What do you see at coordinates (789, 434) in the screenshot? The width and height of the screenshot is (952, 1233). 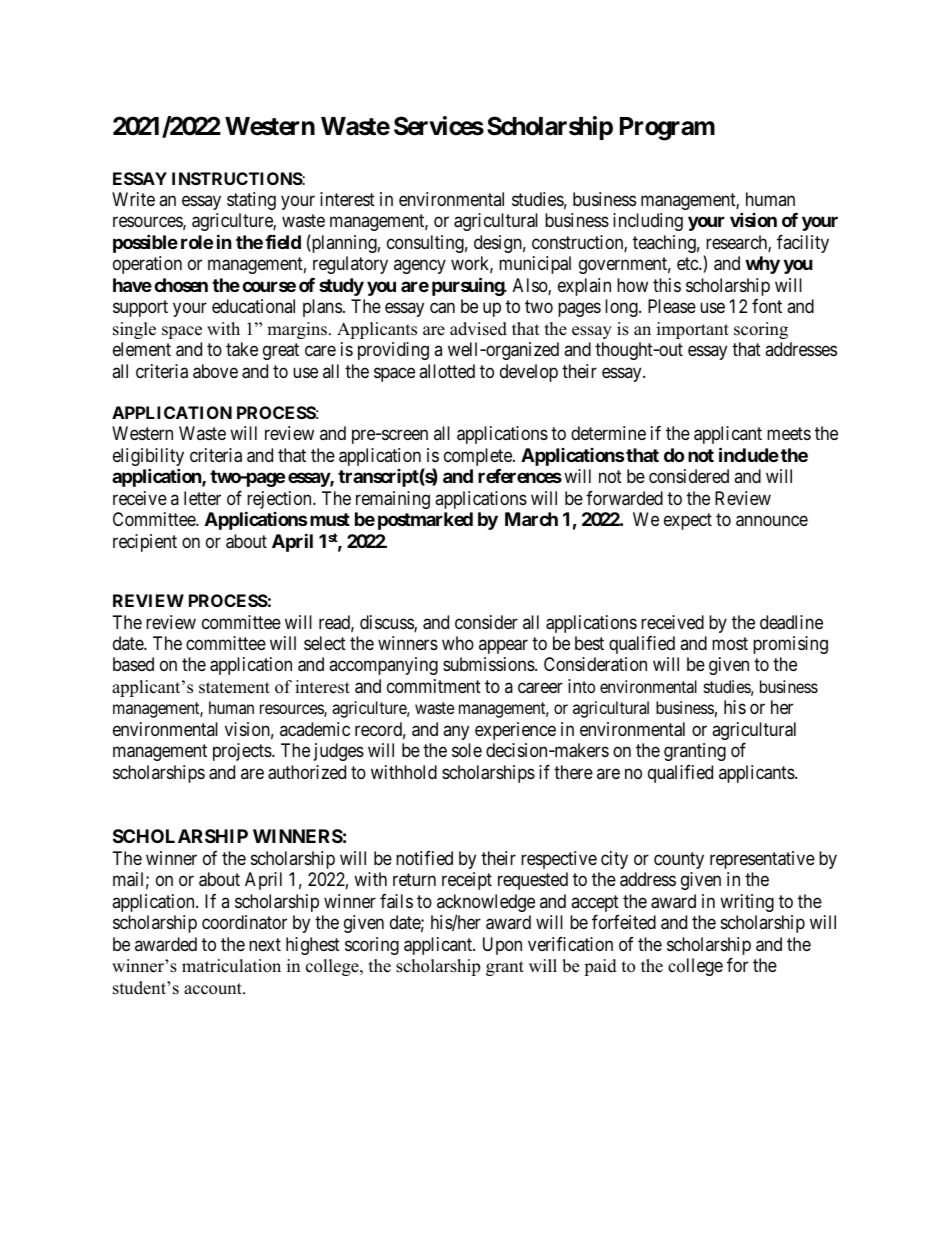 I see `meets` at bounding box center [789, 434].
